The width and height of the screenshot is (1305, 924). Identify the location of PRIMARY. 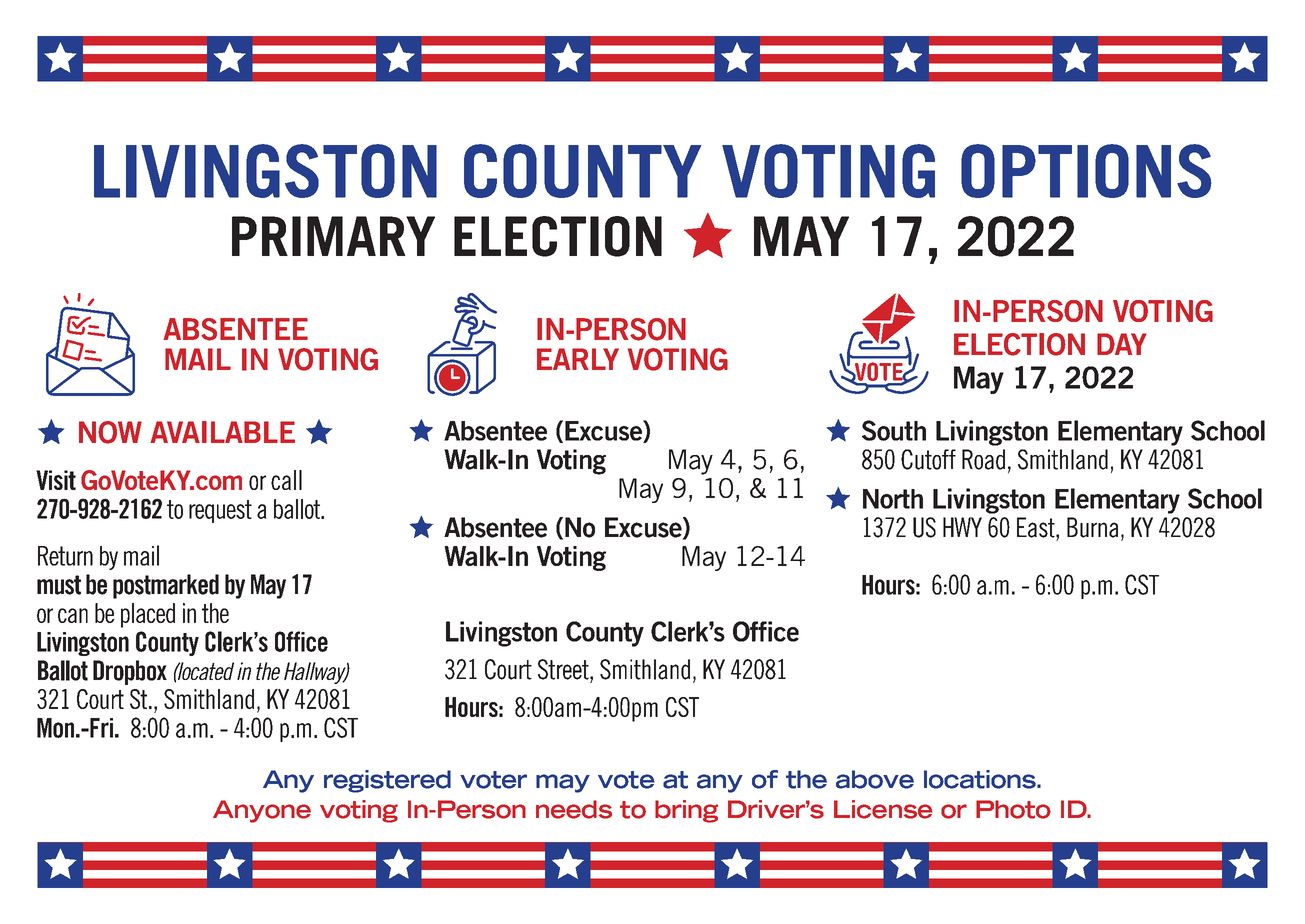
(333, 236).
